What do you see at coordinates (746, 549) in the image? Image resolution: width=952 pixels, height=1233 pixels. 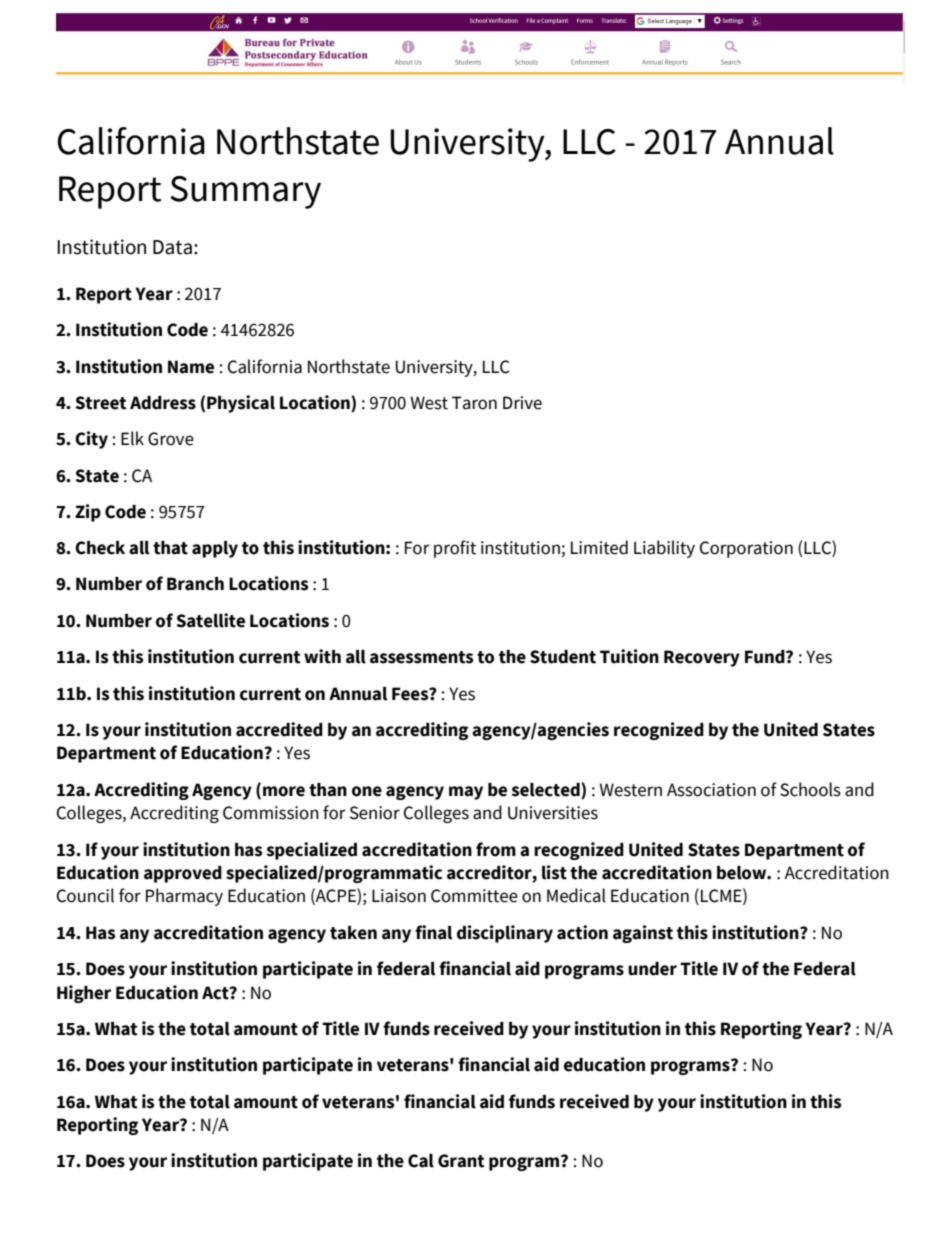 I see `Corporation` at bounding box center [746, 549].
